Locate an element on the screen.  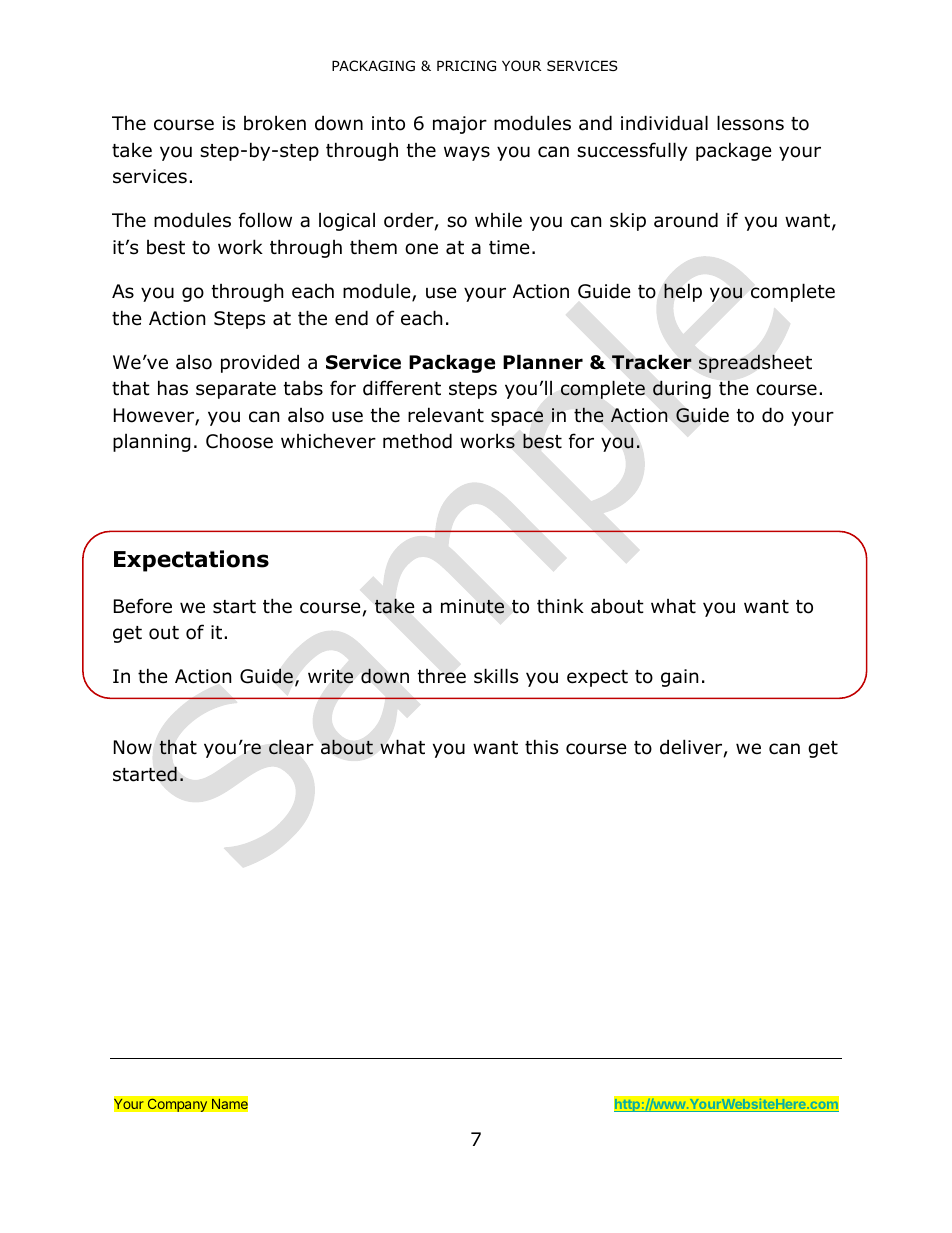
PRICING is located at coordinates (466, 65).
